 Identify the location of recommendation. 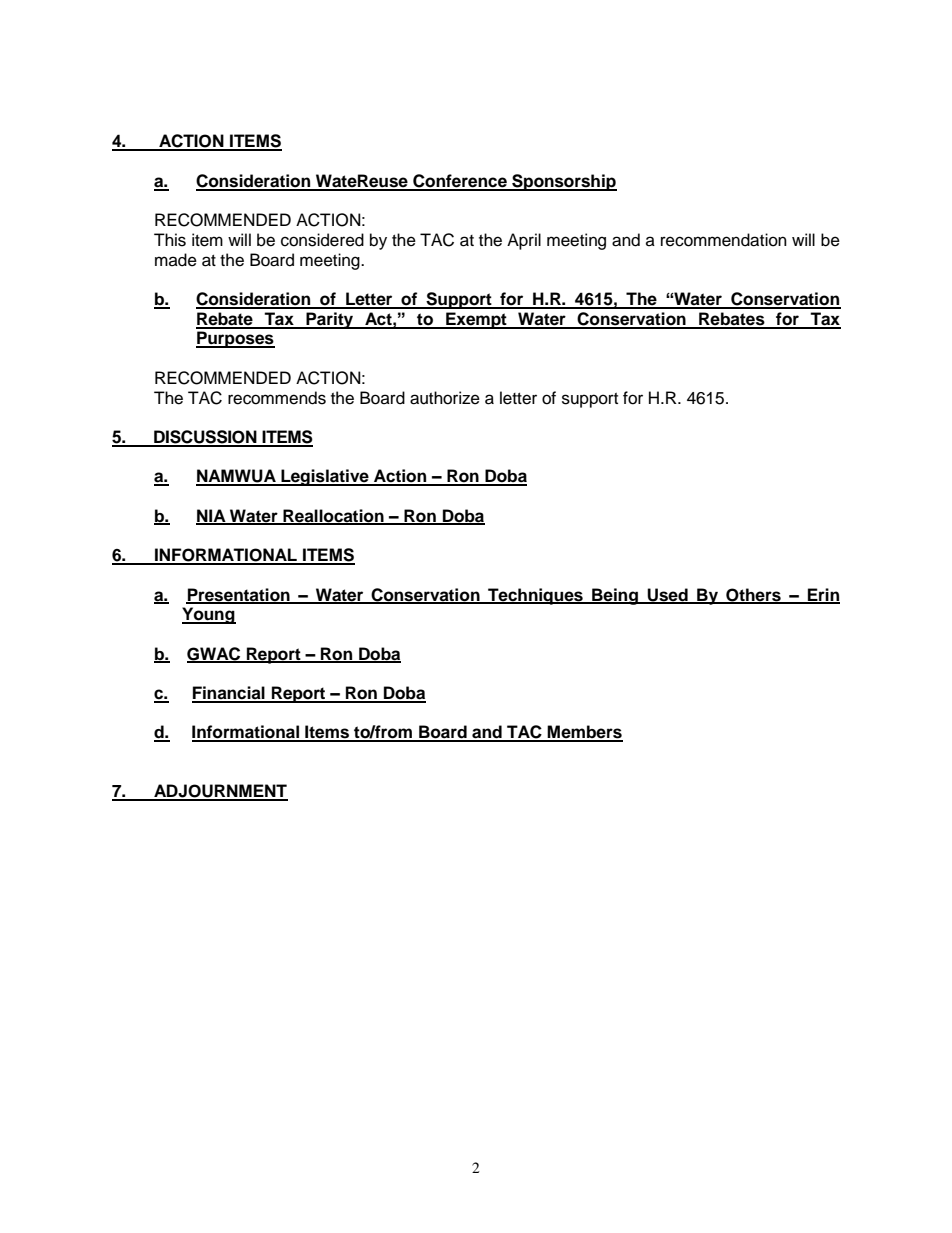
(724, 240).
